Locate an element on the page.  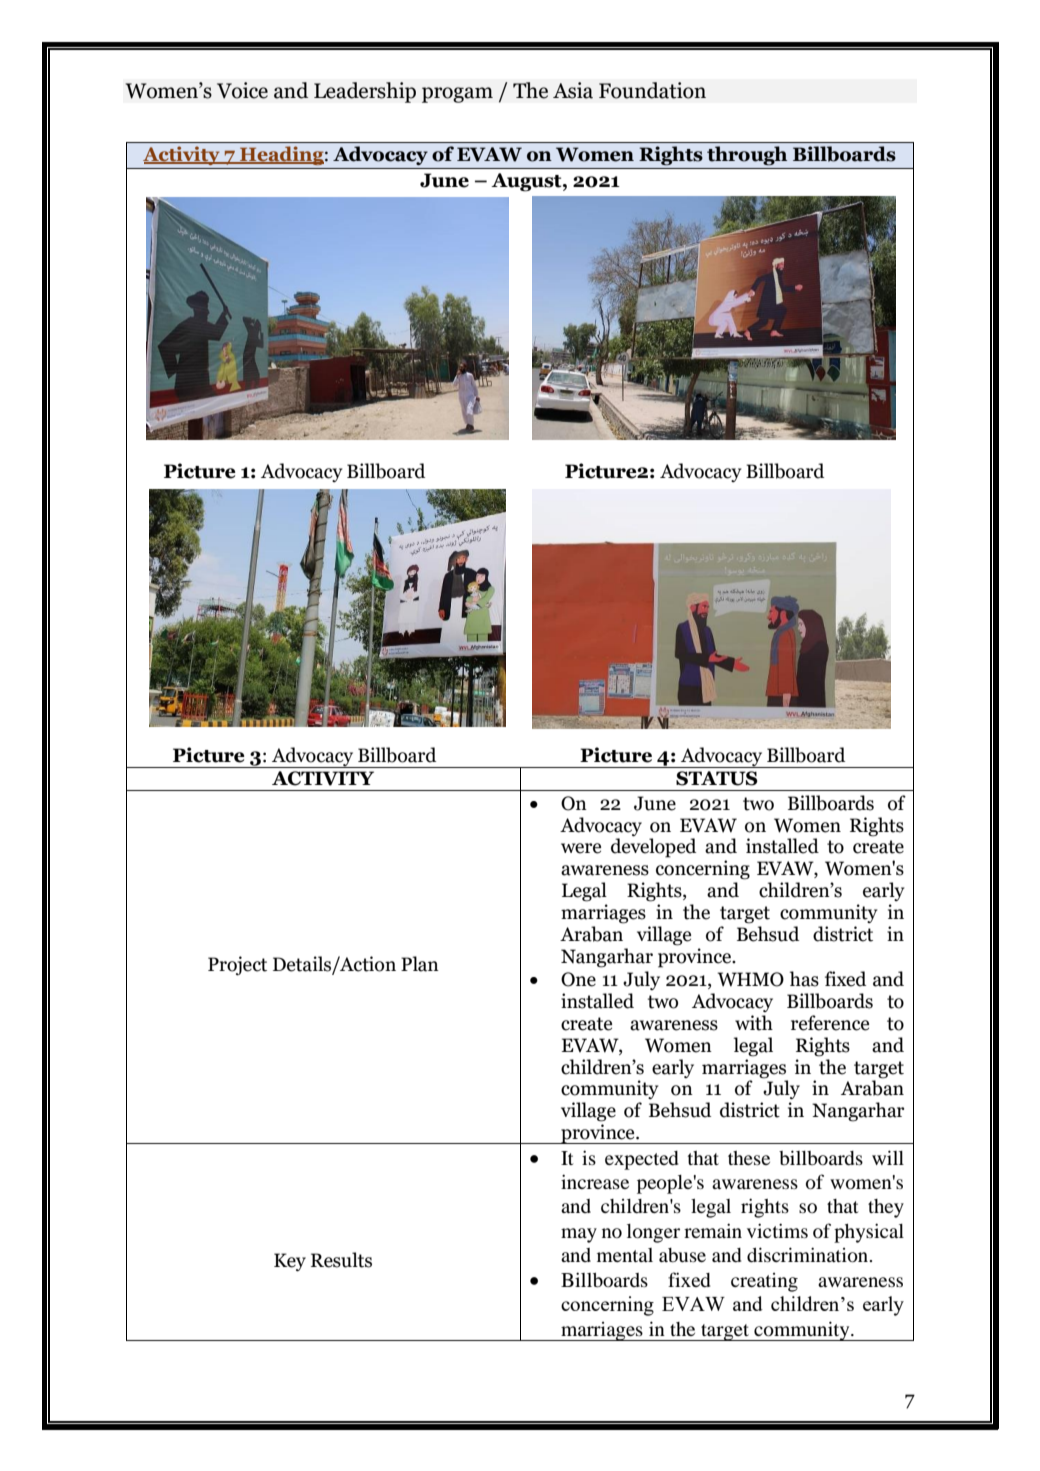
Results is located at coordinates (341, 1260).
